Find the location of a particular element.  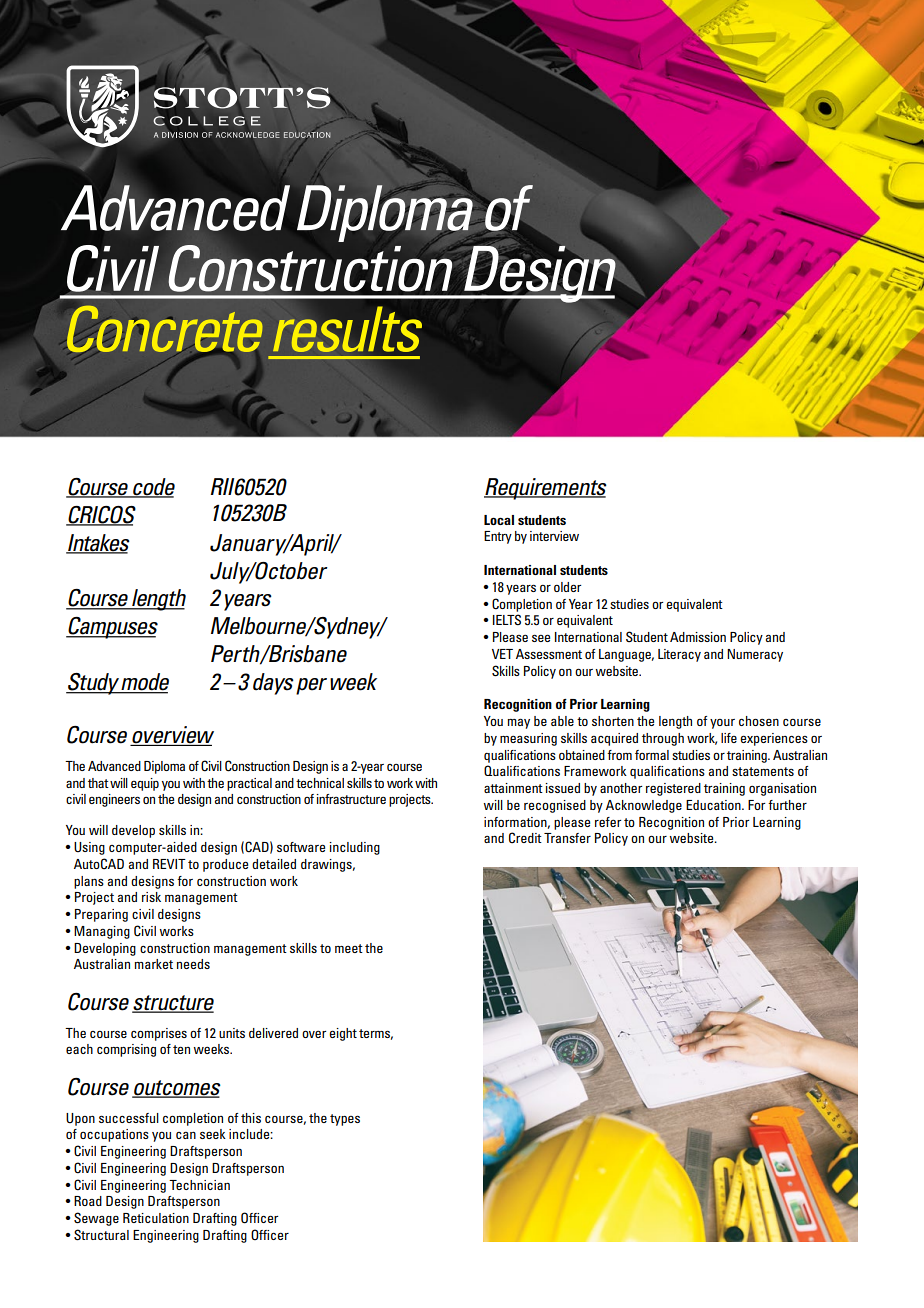

equip is located at coordinates (145, 784).
